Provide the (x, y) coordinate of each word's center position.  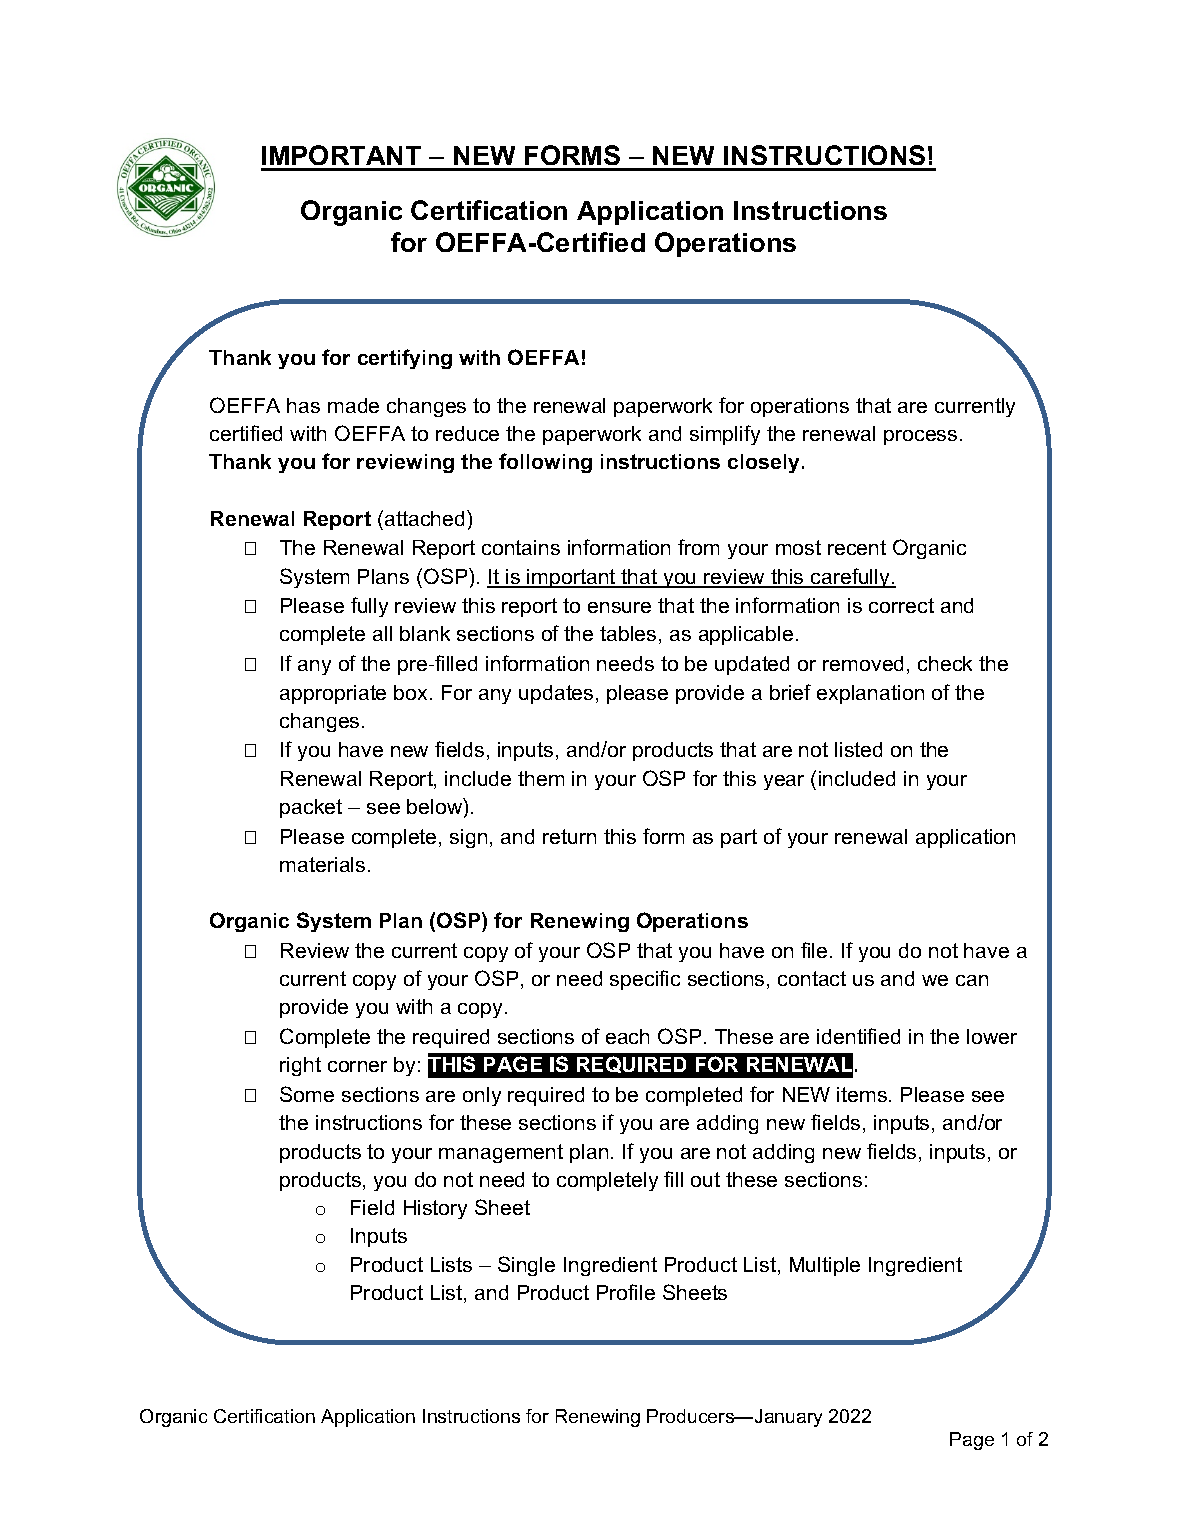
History (435, 1209)
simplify (725, 435)
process (920, 437)
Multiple (825, 1266)
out (705, 1179)
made (353, 405)
